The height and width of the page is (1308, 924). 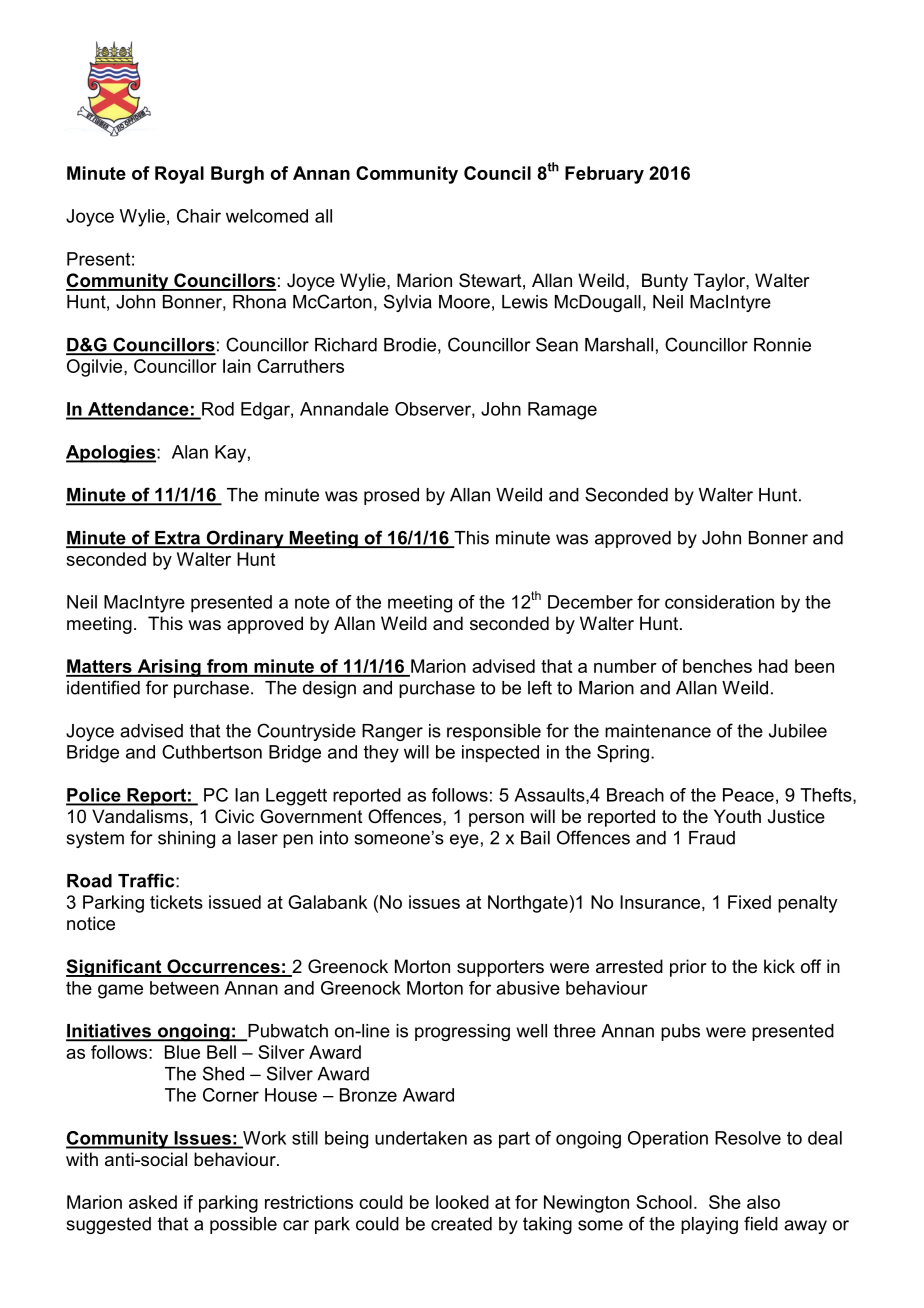 What do you see at coordinates (199, 216) in the page?
I see `Chair` at bounding box center [199, 216].
